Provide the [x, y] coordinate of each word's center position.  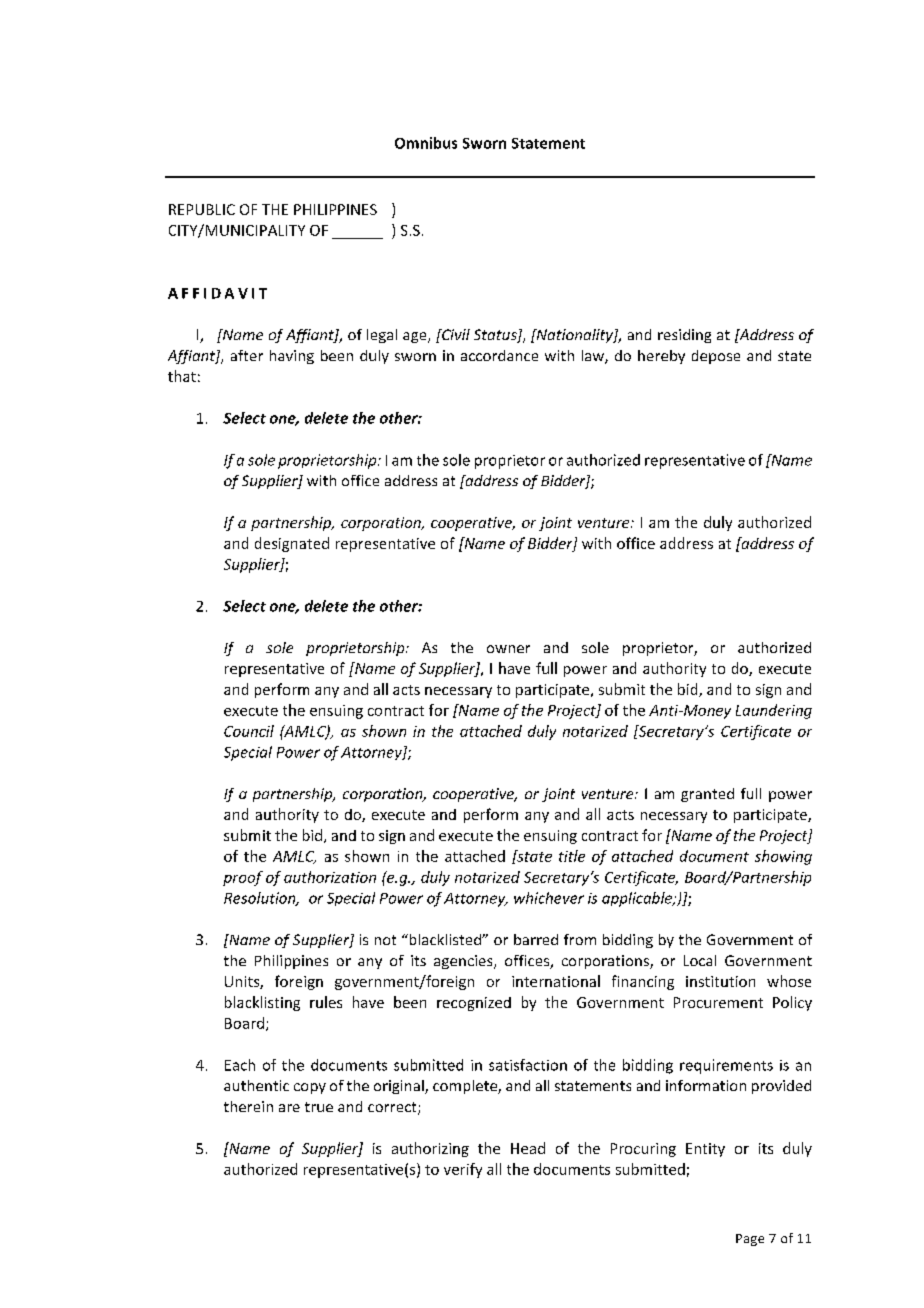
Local [700, 960]
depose [716, 357]
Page [750, 1240]
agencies [464, 962]
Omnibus [426, 143]
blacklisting [262, 1003]
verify [463, 1170]
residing [684, 336]
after [247, 355]
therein [248, 1106]
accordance [499, 355]
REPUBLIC [202, 209]
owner [508, 649]
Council [249, 731]
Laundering [774, 711]
